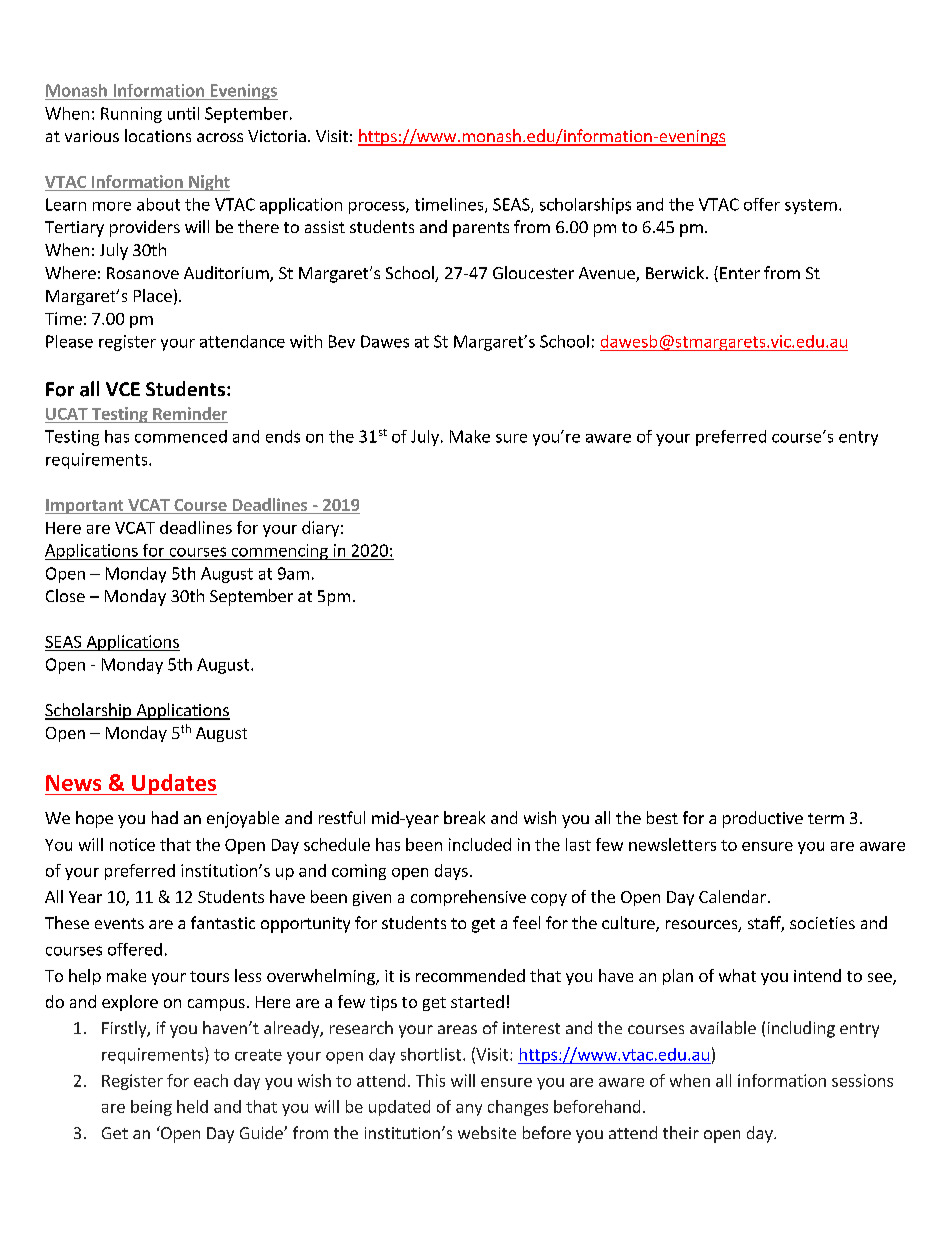 The image size is (952, 1233). Describe the element at coordinates (469, 1110) in the document. I see `any` at that location.
